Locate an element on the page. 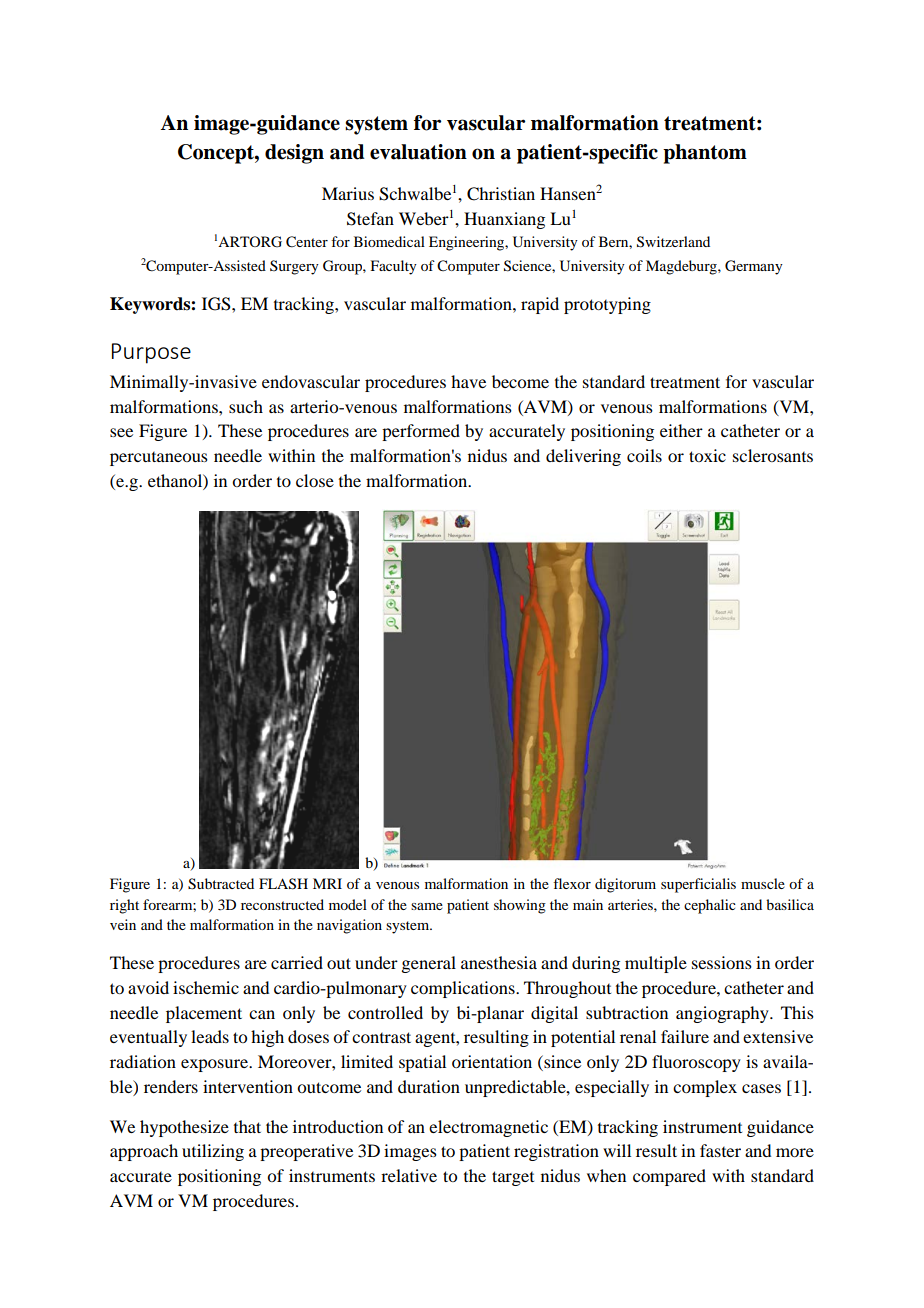 The image size is (924, 1308). design is located at coordinates (294, 154).
